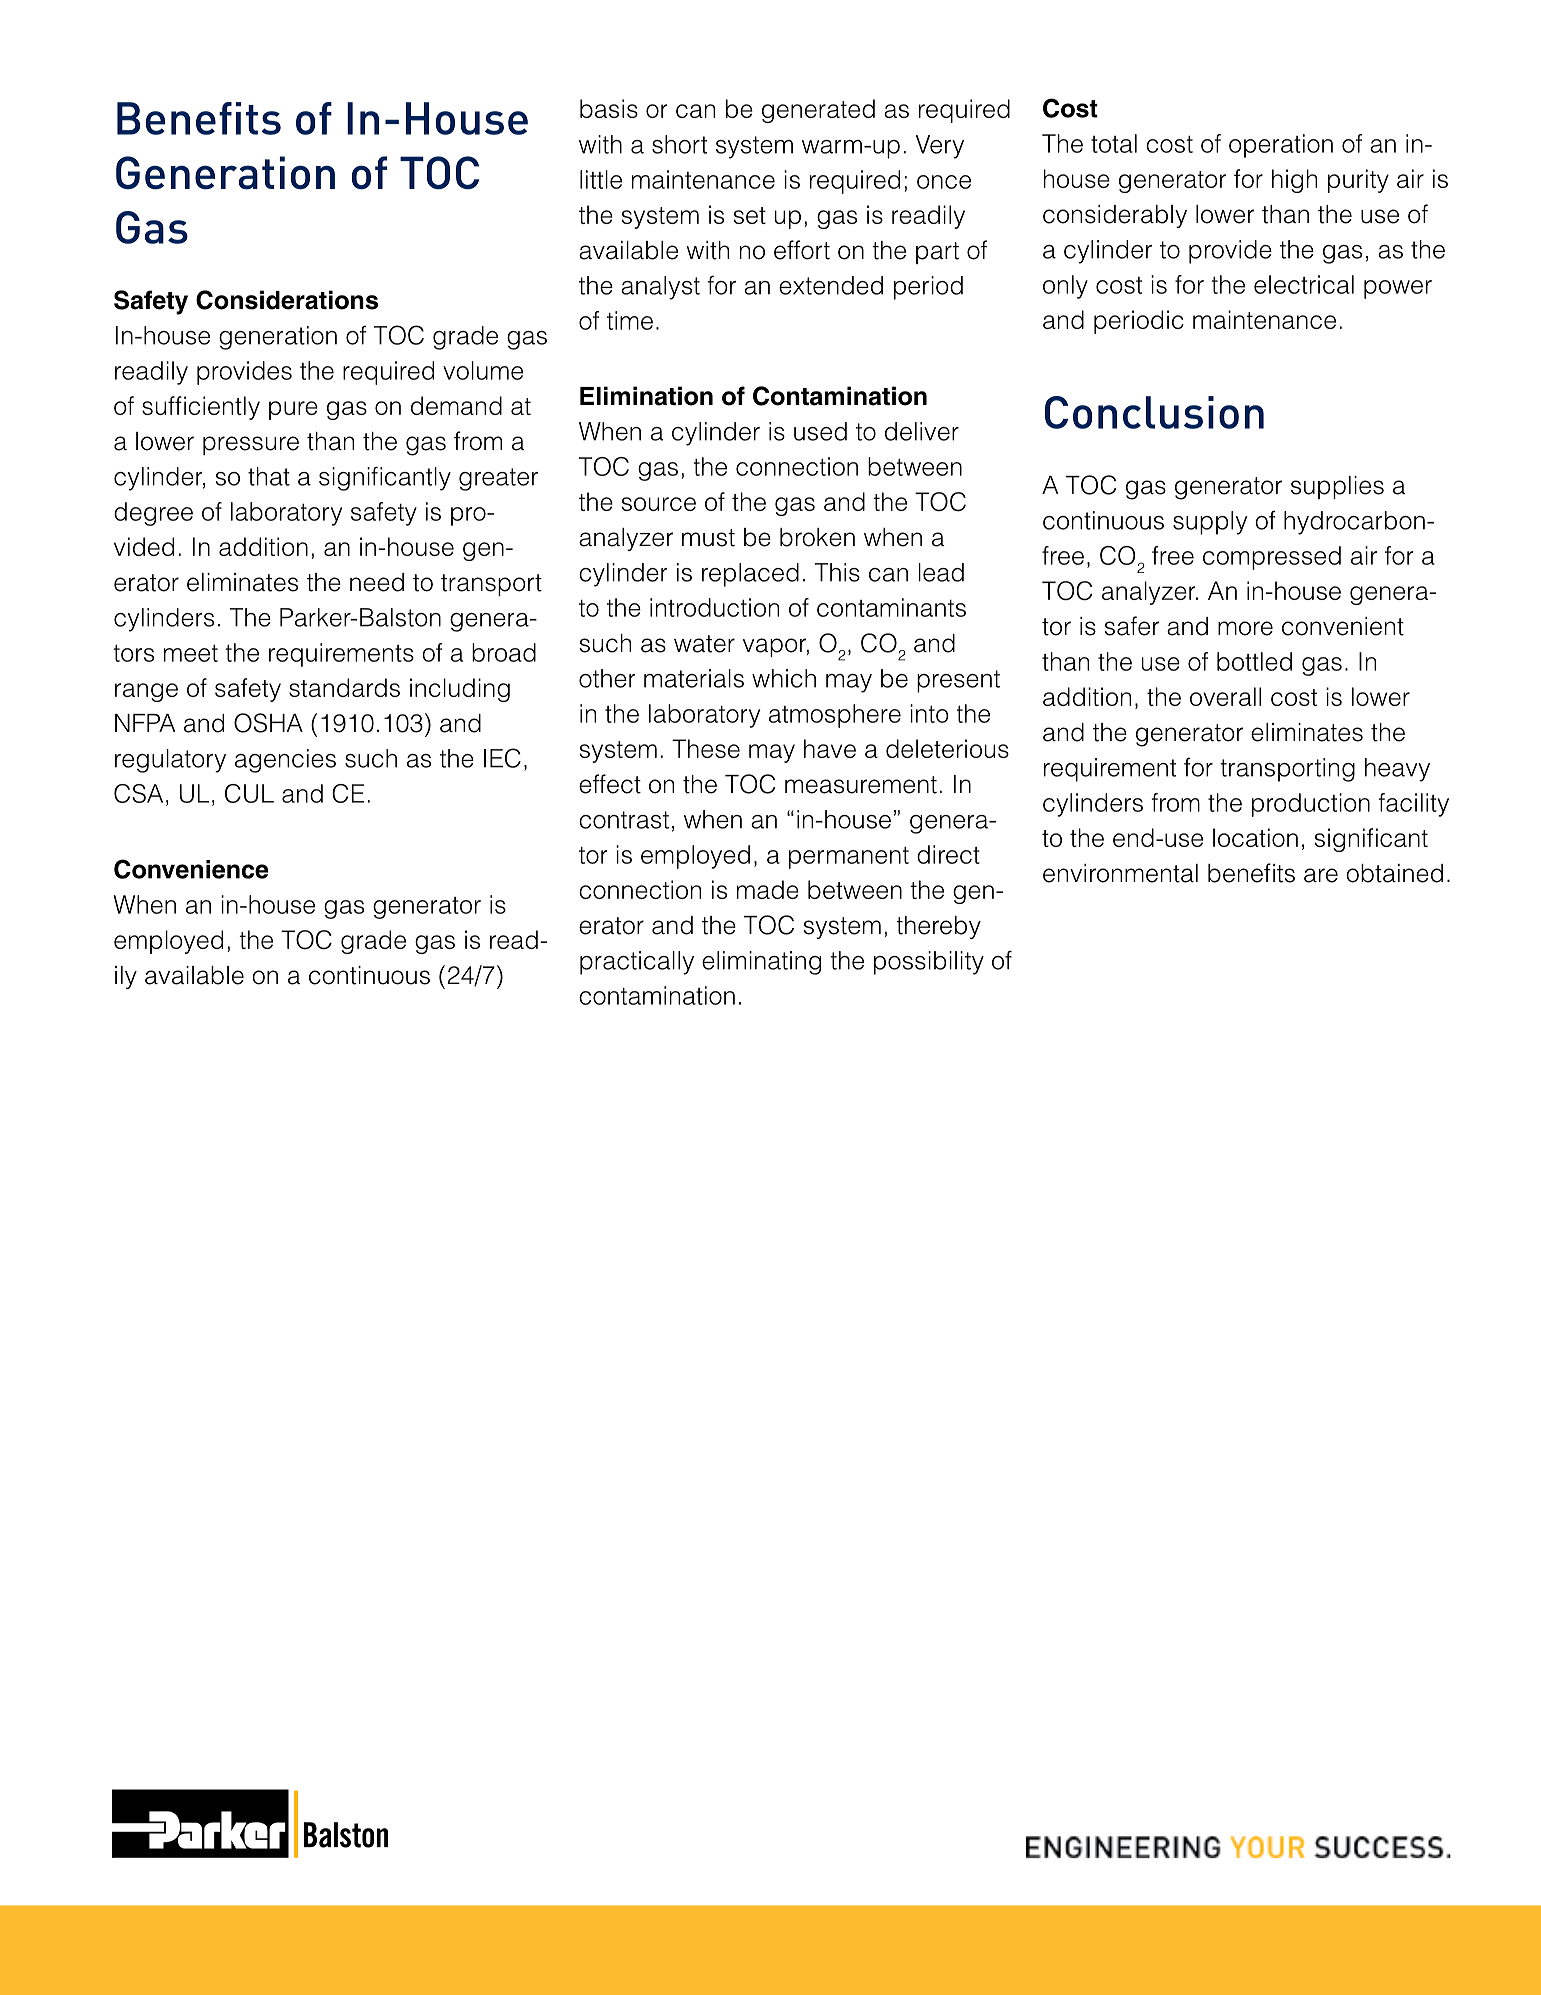 The width and height of the image is (1541, 1995). What do you see at coordinates (1281, 146) in the image?
I see `operation` at bounding box center [1281, 146].
